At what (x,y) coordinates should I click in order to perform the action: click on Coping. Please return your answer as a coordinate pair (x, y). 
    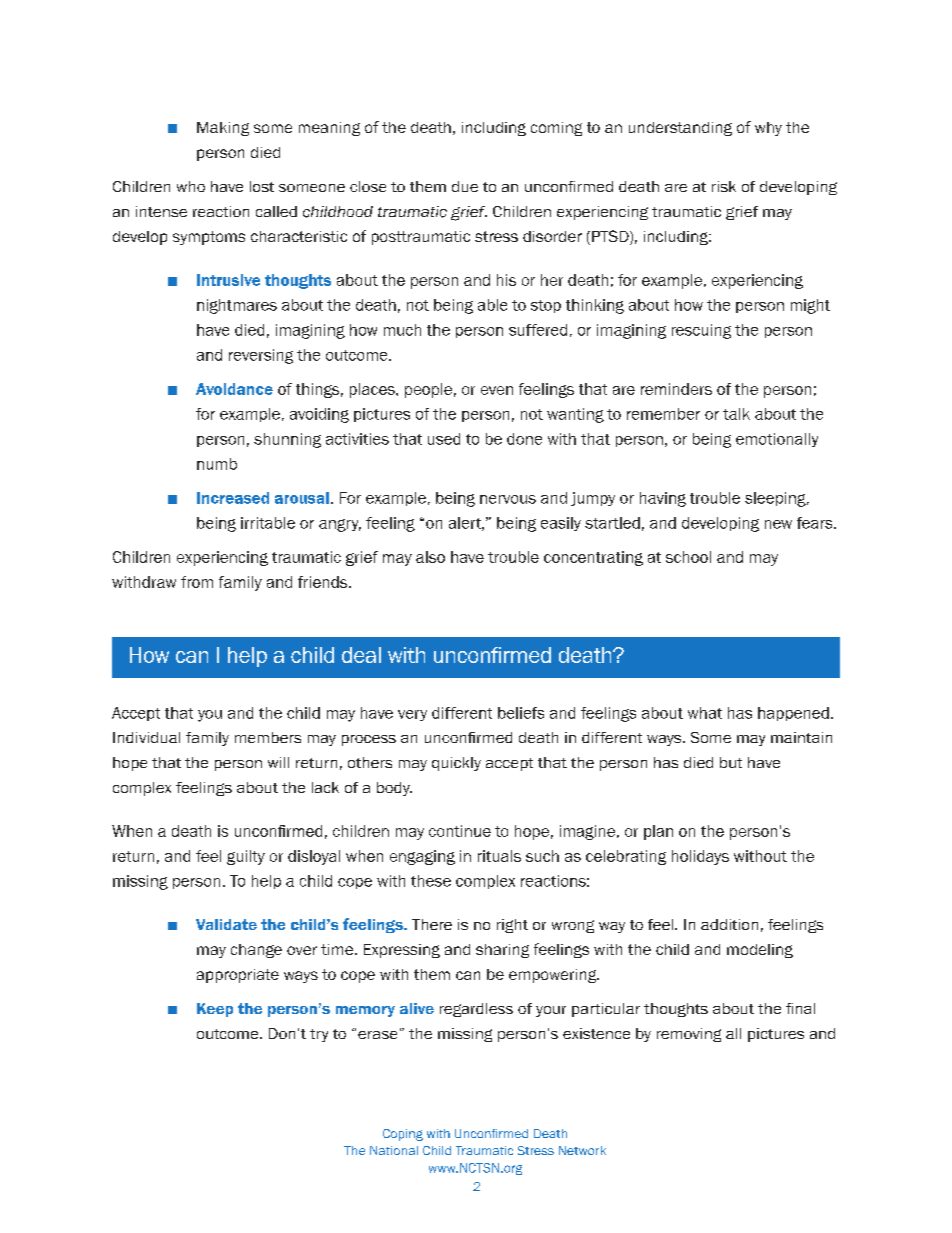
    Looking at the image, I should click on (403, 1135).
